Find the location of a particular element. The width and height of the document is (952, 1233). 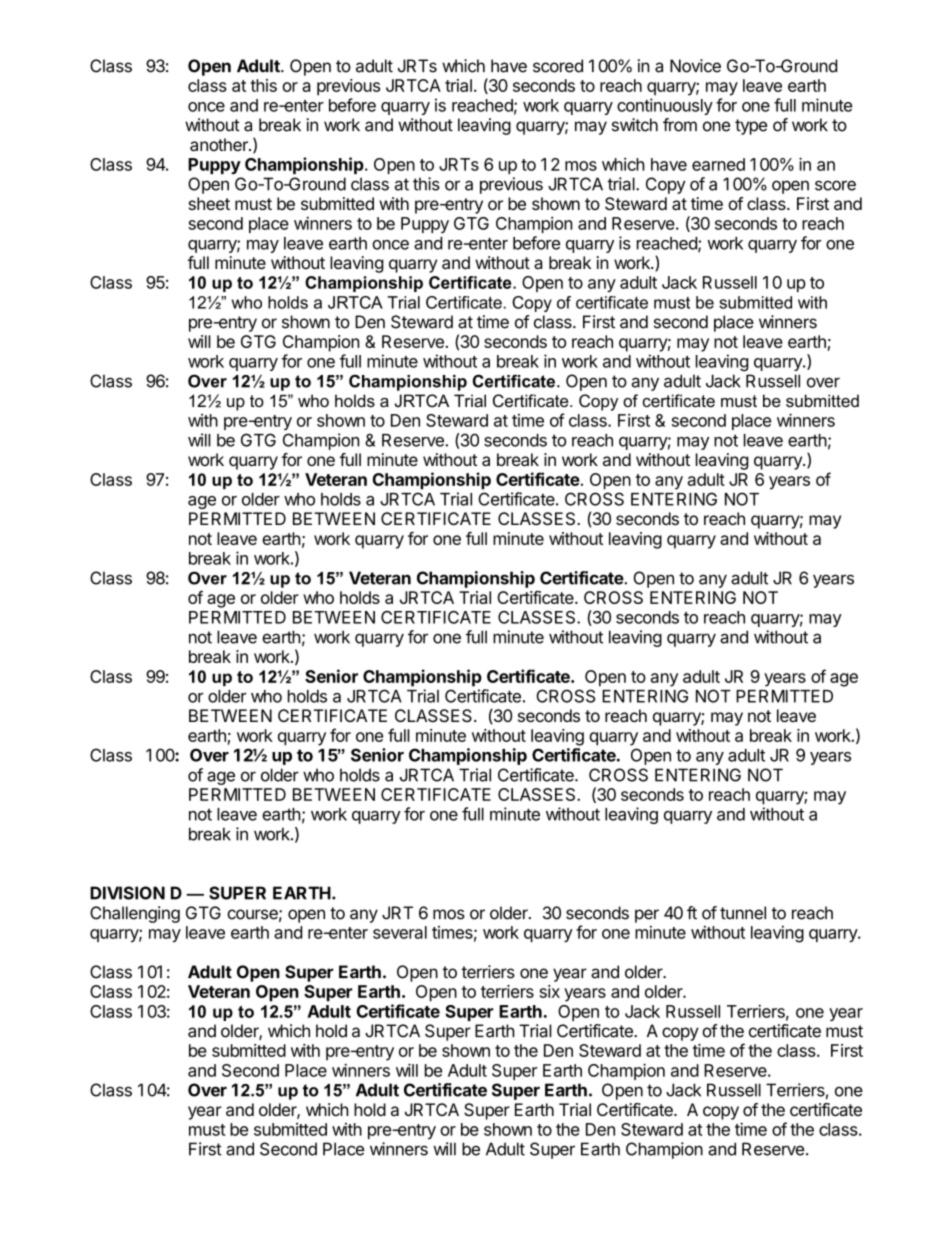

continuously is located at coordinates (665, 106).
